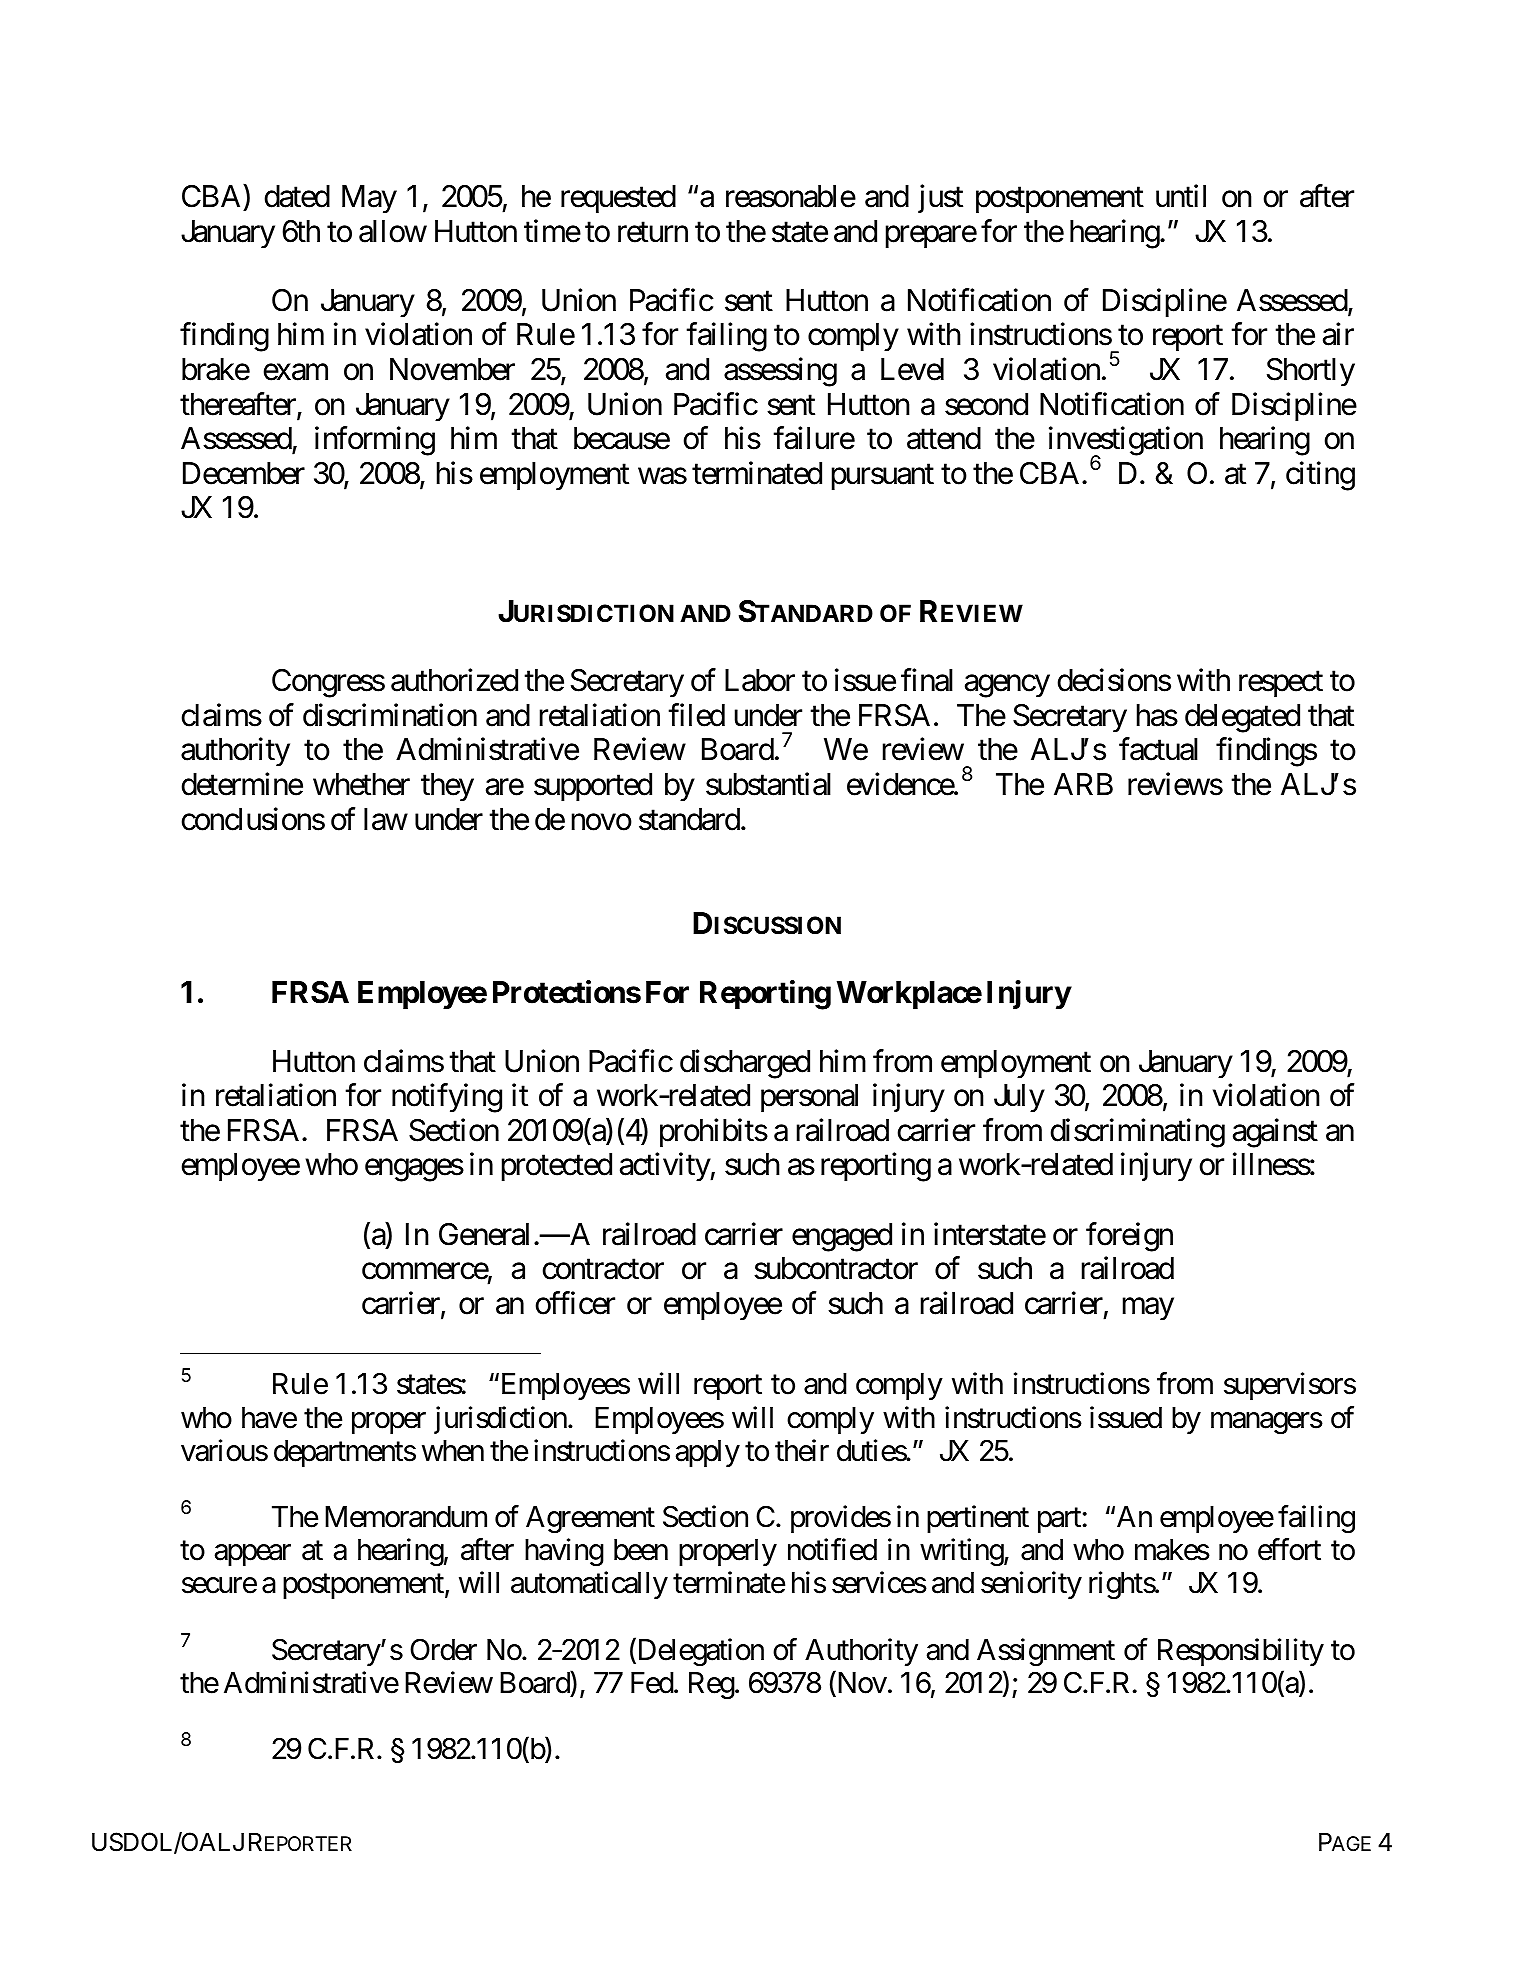 The height and width of the document is (1985, 1534). Describe the element at coordinates (768, 784) in the document. I see `substantial` at that location.
